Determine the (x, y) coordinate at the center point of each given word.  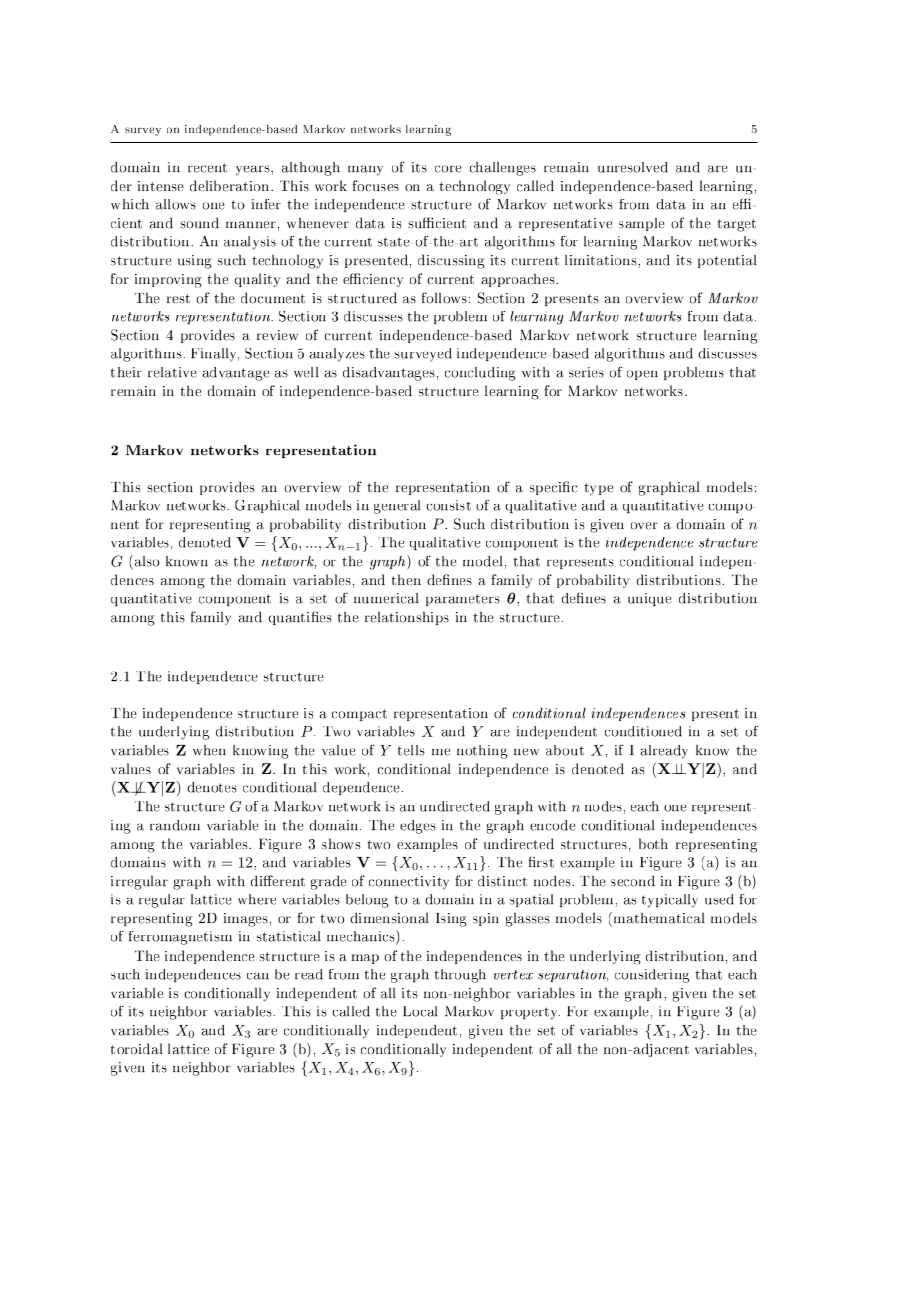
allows (176, 204)
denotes (212, 787)
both (653, 843)
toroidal (137, 1048)
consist (449, 505)
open (642, 375)
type (599, 489)
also (145, 561)
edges (418, 827)
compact (359, 715)
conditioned (643, 731)
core (448, 169)
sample (642, 224)
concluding (480, 374)
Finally (215, 355)
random (175, 825)
